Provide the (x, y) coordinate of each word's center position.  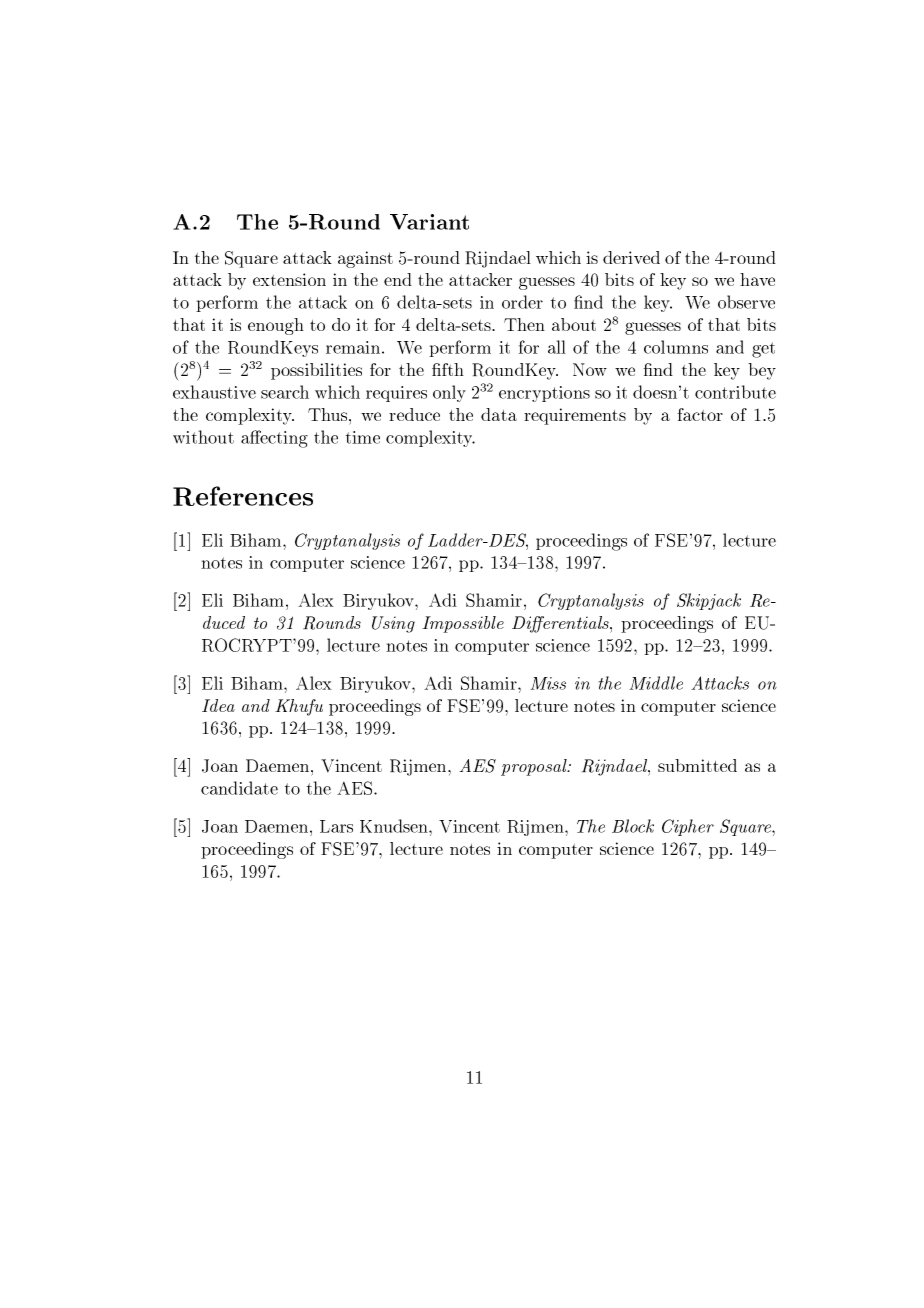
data (499, 414)
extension (289, 279)
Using (393, 624)
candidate (239, 788)
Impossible (463, 624)
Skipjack (709, 601)
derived (631, 257)
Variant (429, 222)
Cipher (688, 827)
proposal (535, 767)
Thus (329, 414)
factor (700, 414)
